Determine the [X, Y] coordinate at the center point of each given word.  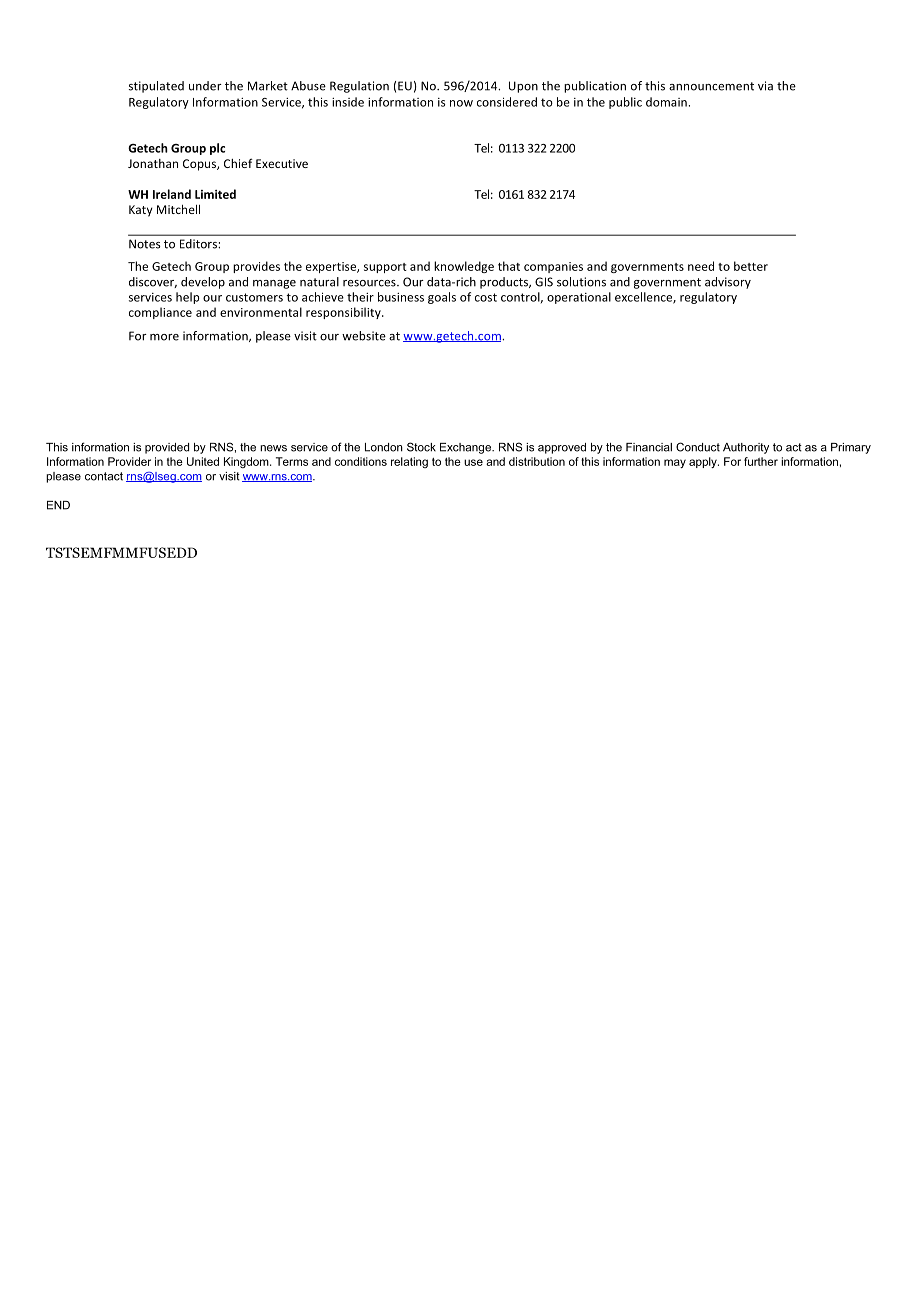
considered [507, 102]
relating [409, 462]
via [765, 86]
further [761, 461]
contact [104, 476]
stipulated [156, 87]
